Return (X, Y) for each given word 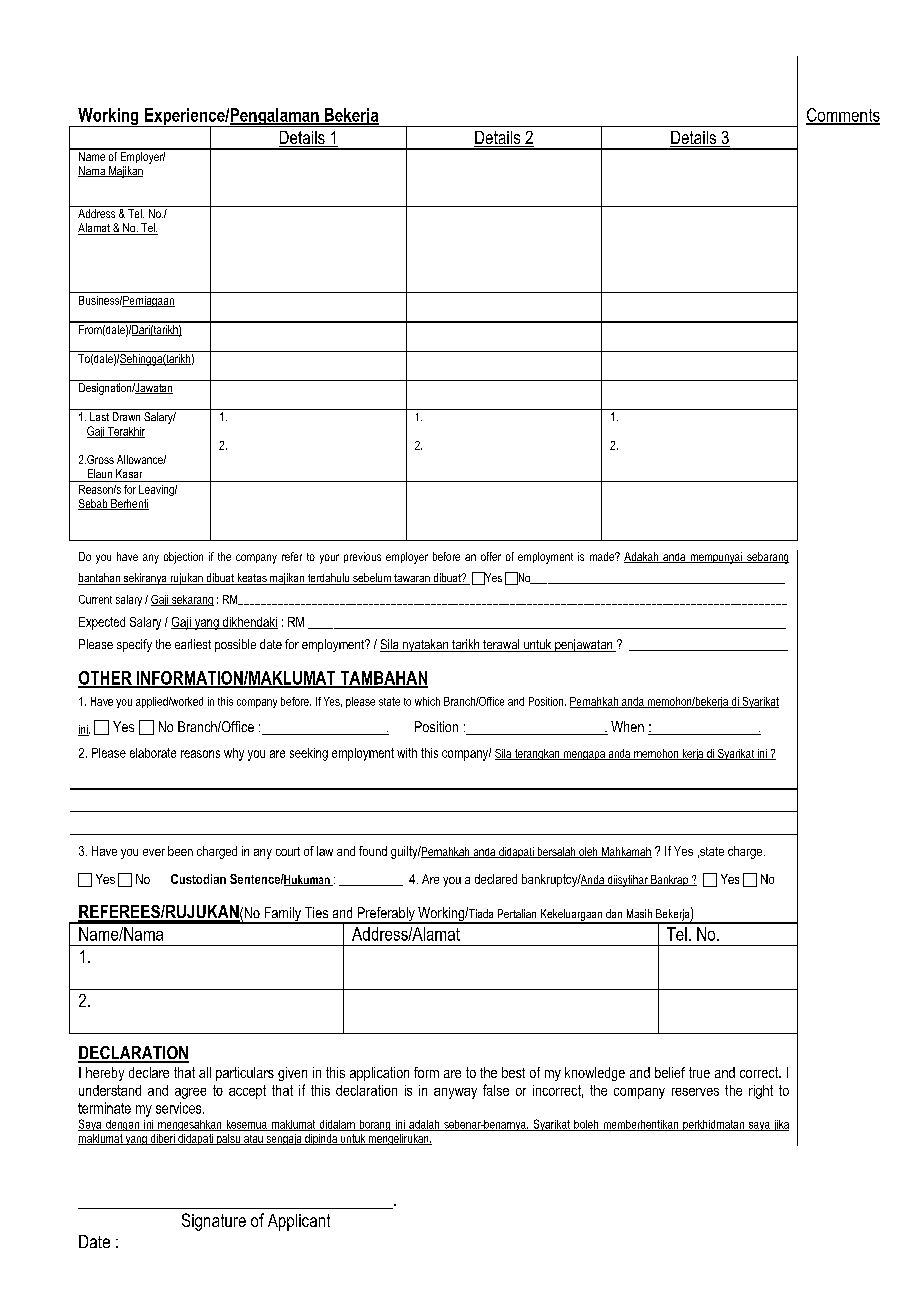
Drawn (126, 416)
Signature (214, 1222)
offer (491, 556)
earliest (193, 644)
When (627, 726)
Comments (843, 116)
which (427, 701)
